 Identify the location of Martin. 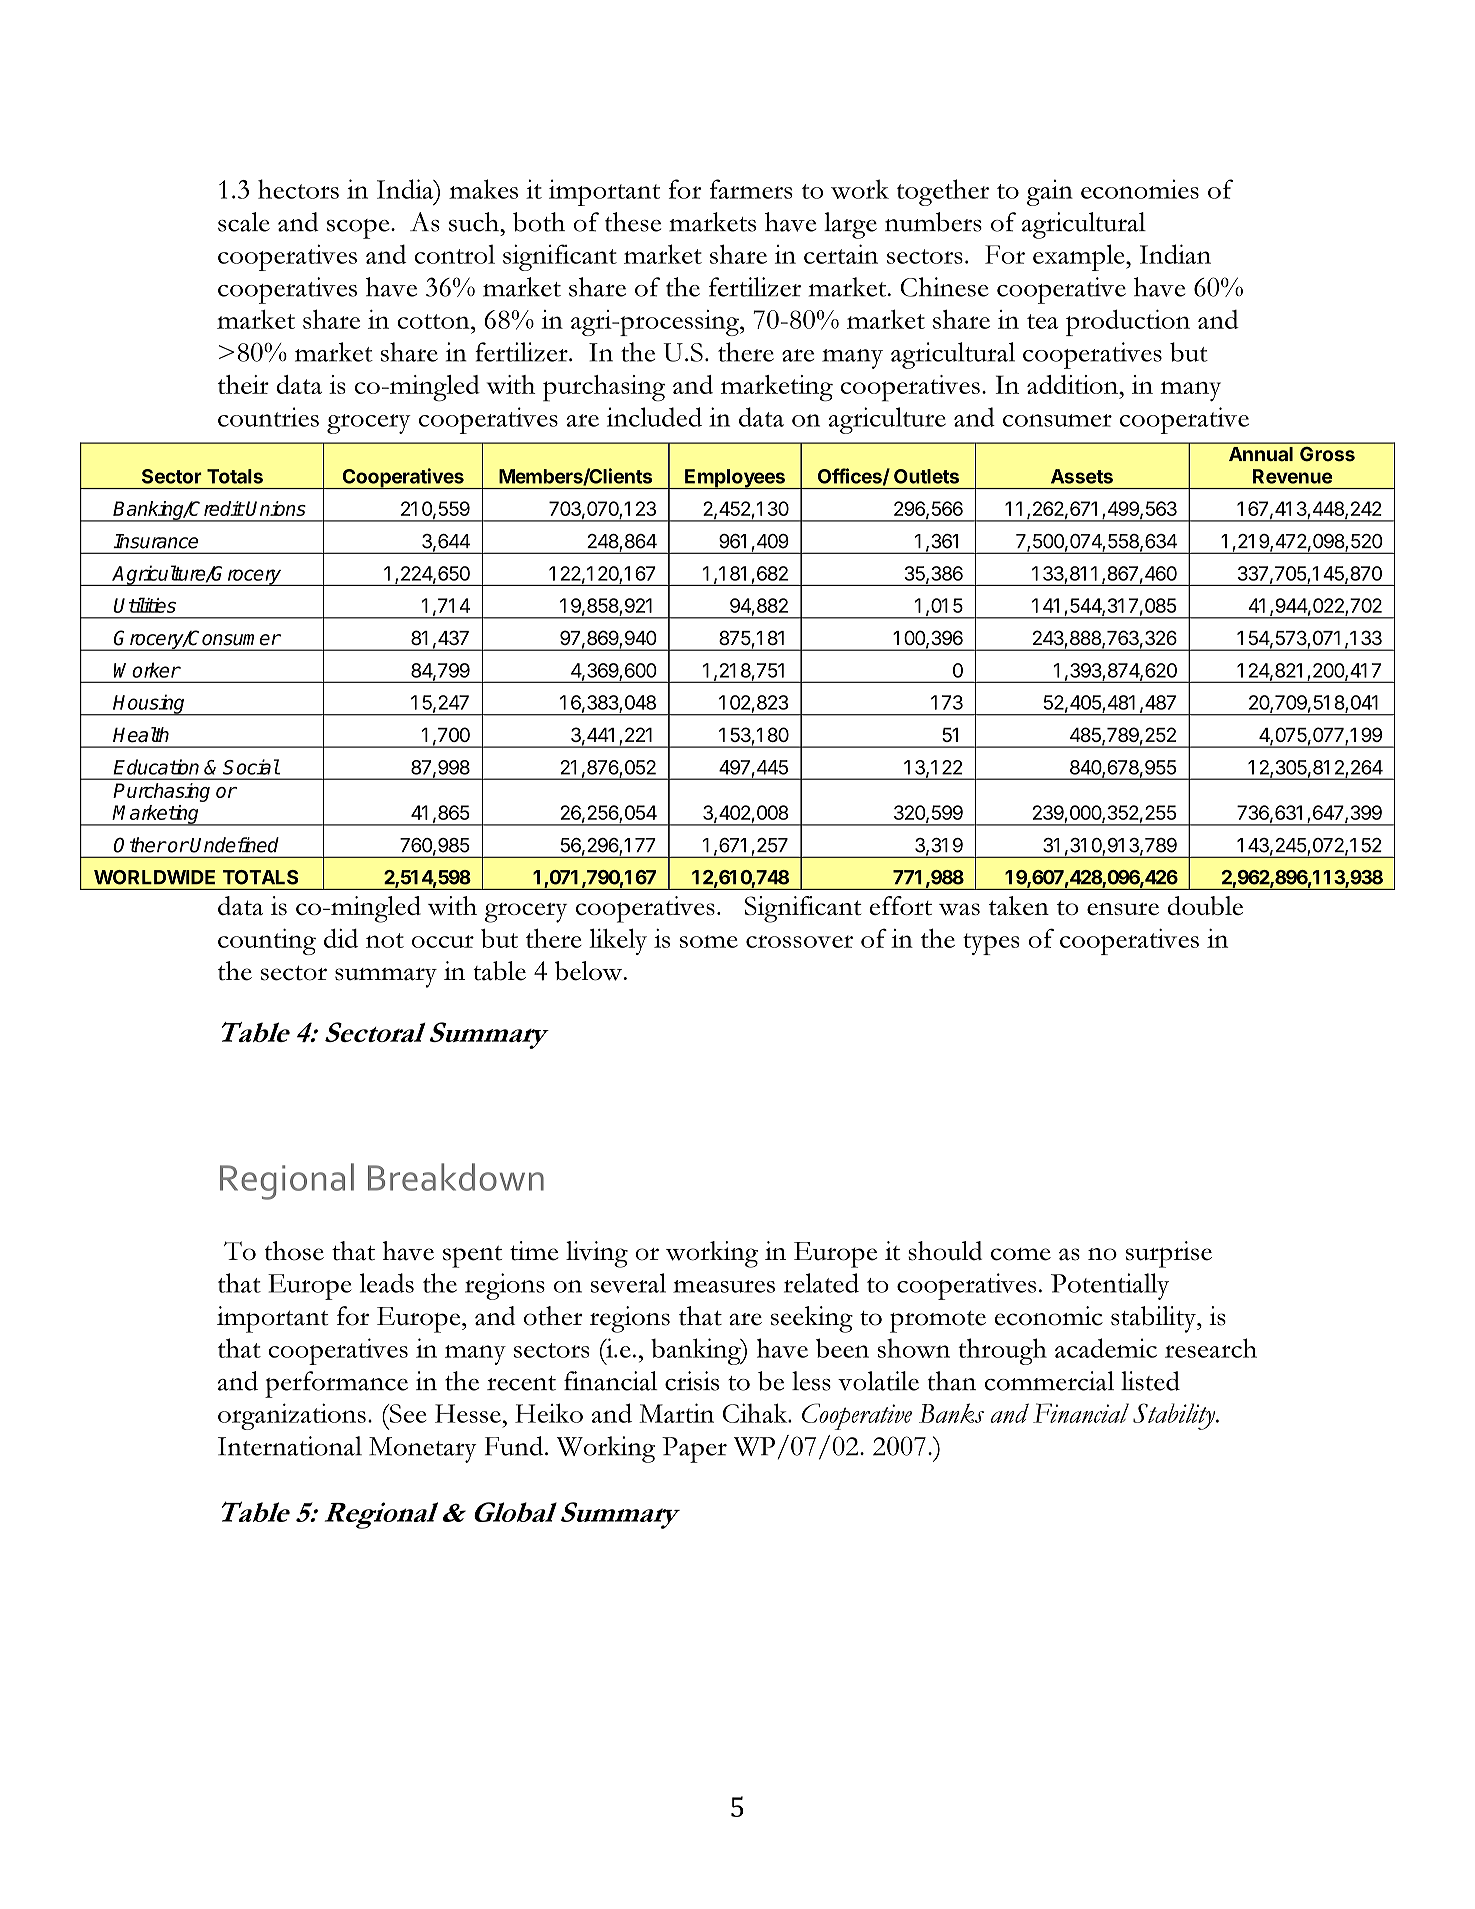
(676, 1413).
